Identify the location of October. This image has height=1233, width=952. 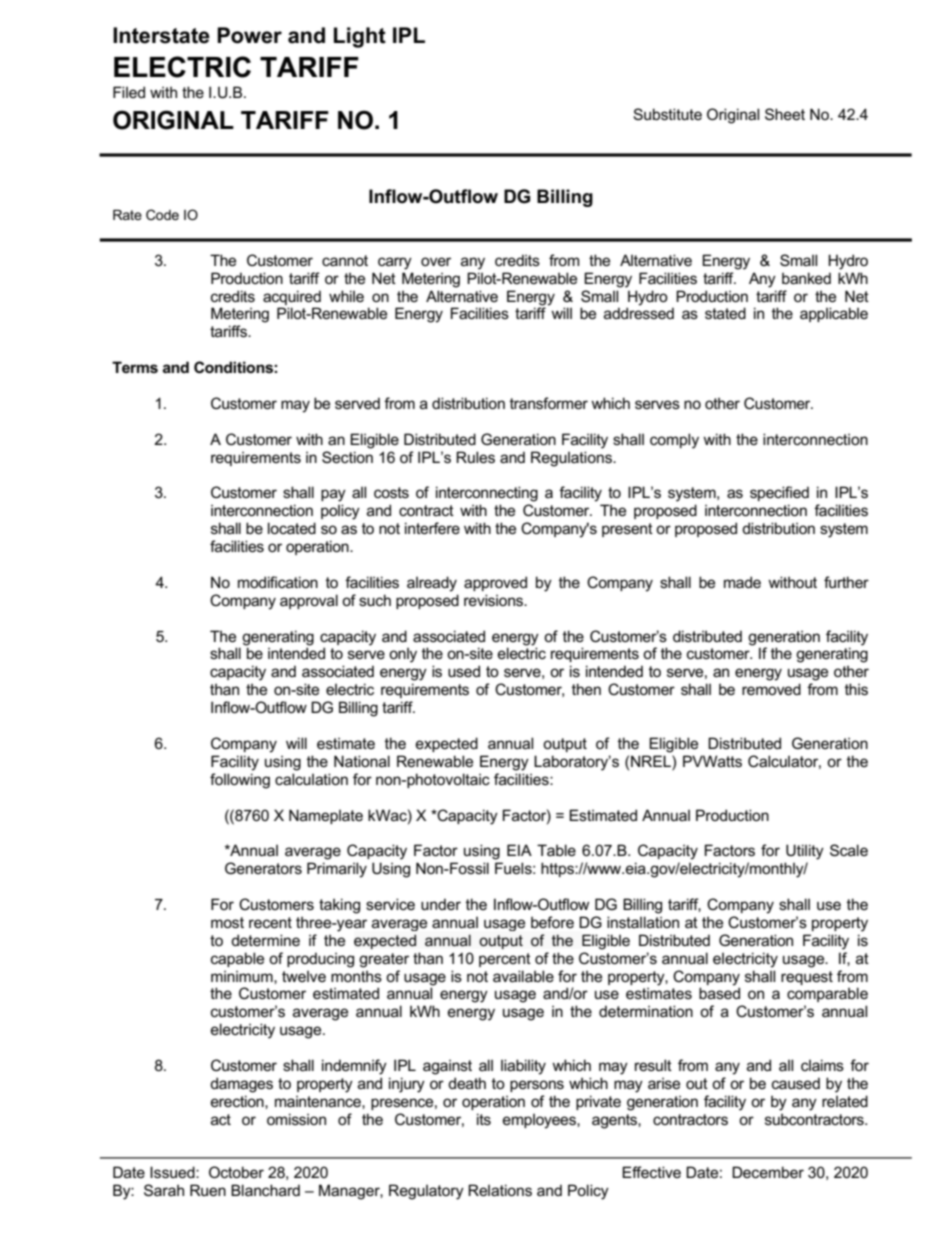
(236, 1172).
